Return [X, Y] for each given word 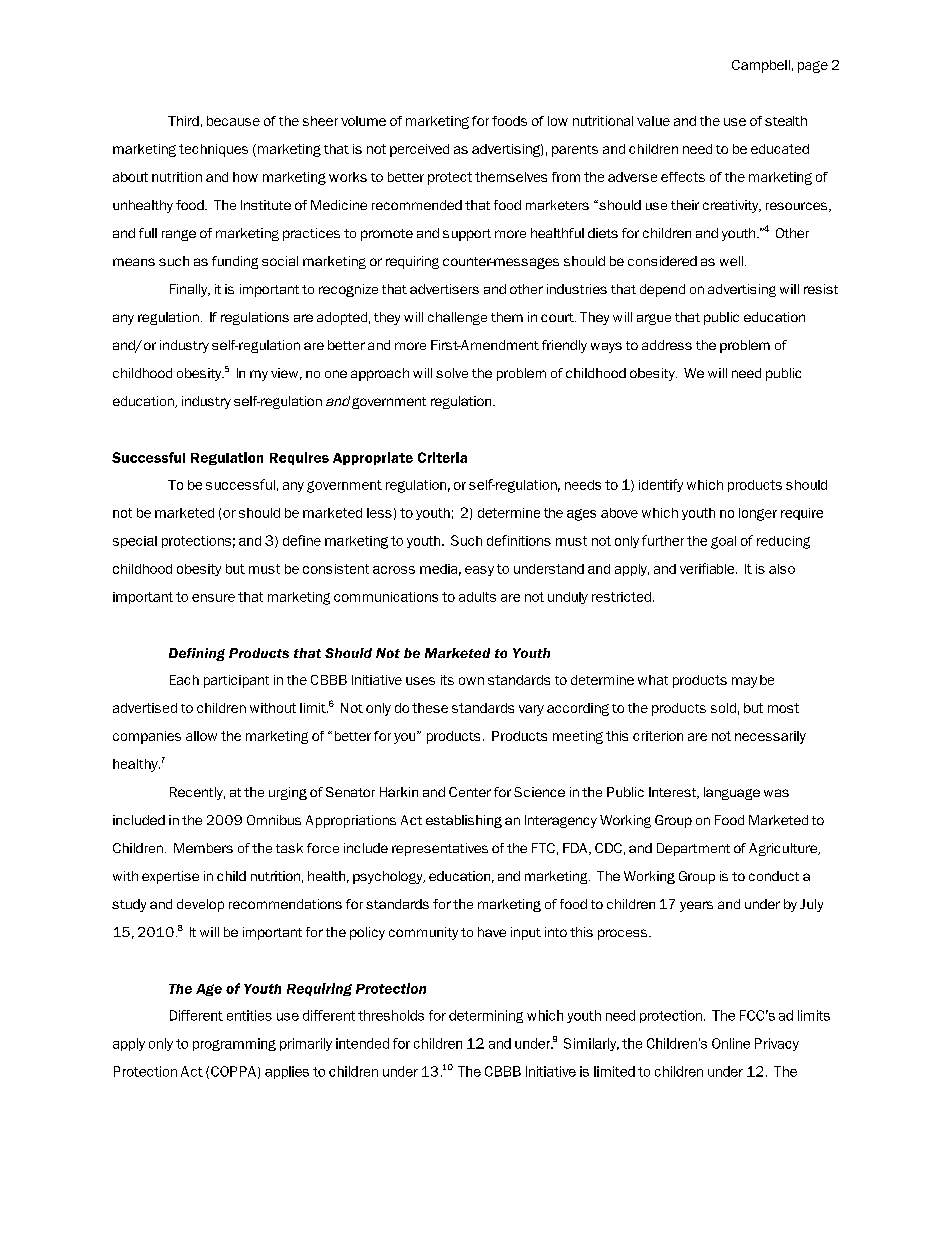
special [135, 542]
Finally [190, 290]
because [233, 121]
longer [758, 514]
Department [693, 849]
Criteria [442, 457]
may [744, 682]
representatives [440, 849]
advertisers [444, 289]
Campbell [761, 66]
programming [234, 1044]
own [471, 681]
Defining [197, 654]
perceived [419, 150]
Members [203, 848]
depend [662, 290]
